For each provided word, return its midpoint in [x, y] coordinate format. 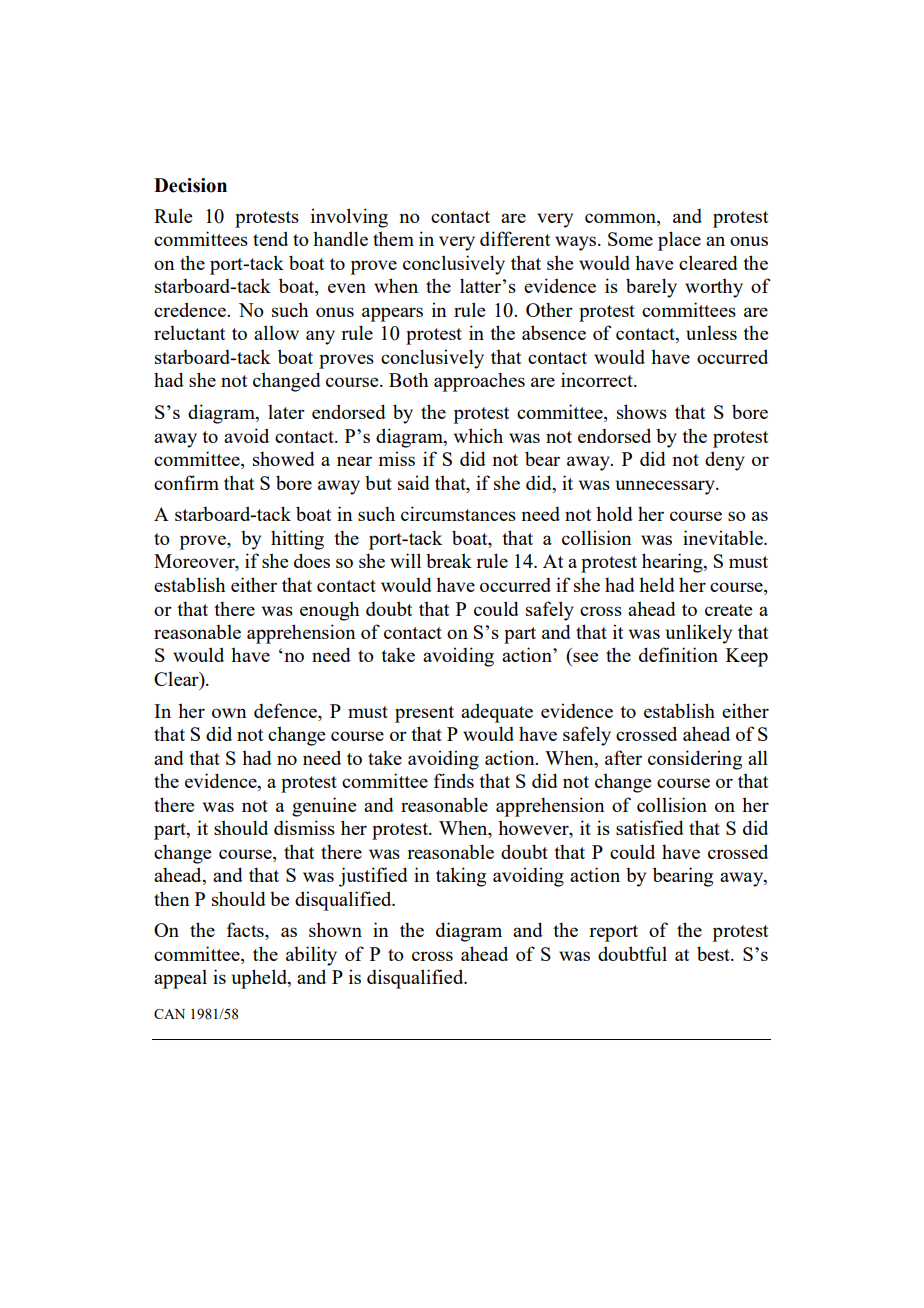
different [515, 238]
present [424, 714]
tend [270, 238]
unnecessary [666, 487]
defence [286, 710]
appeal [180, 979]
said [414, 482]
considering [695, 760]
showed [284, 458]
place [679, 241]
